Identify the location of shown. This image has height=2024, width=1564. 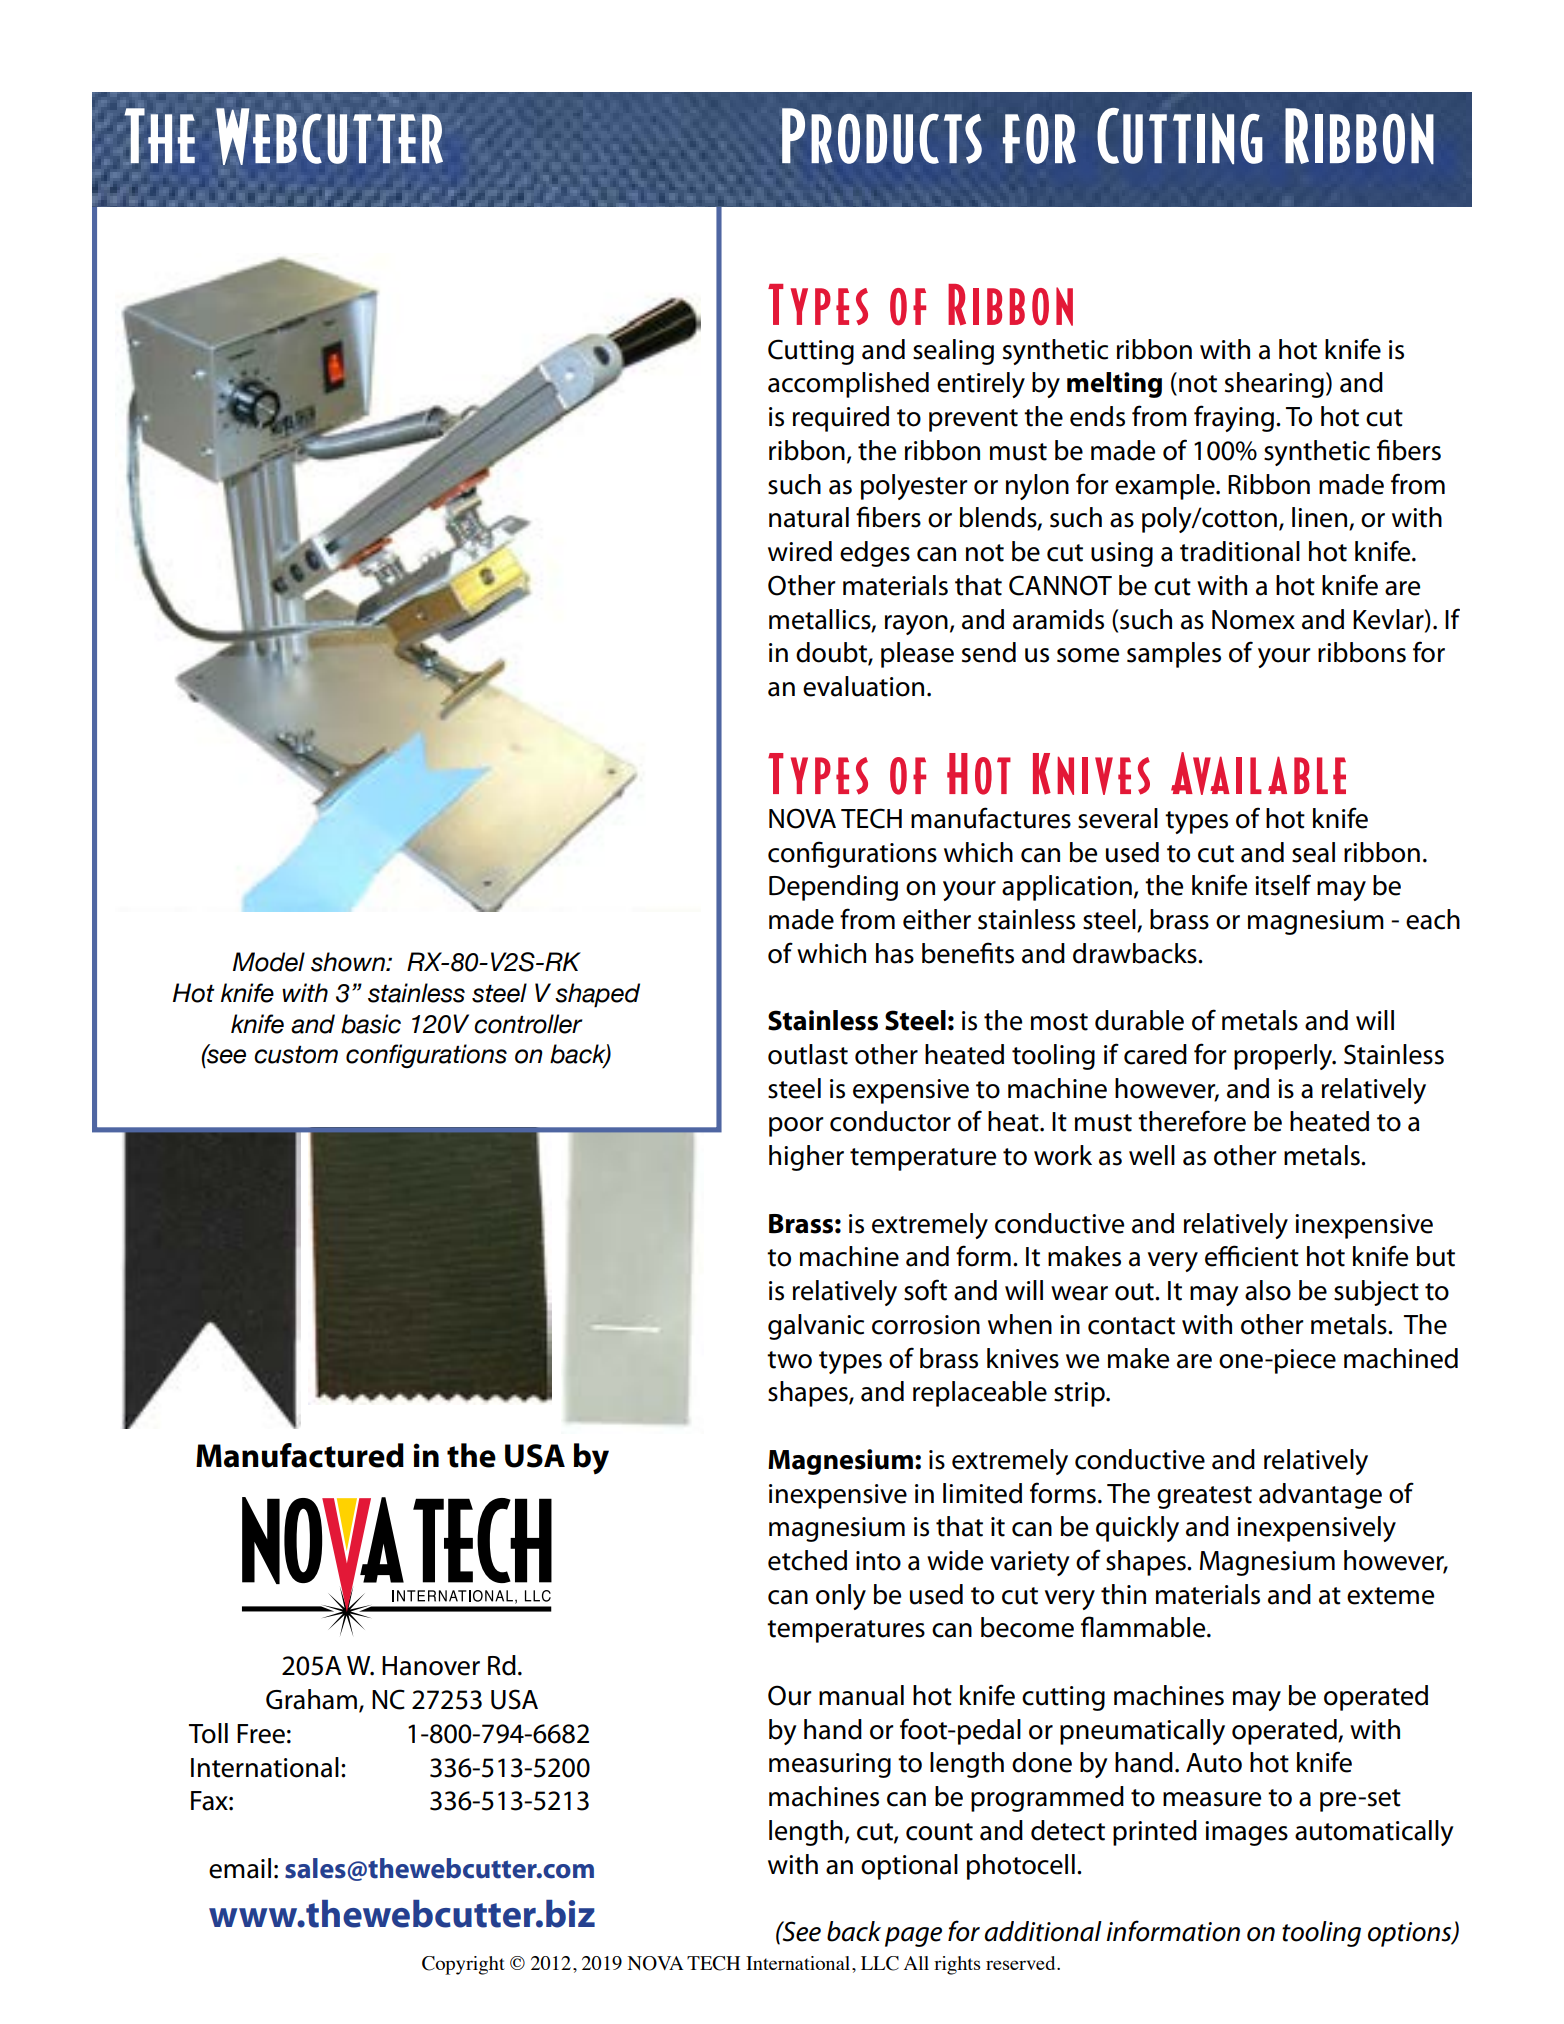
(349, 962).
